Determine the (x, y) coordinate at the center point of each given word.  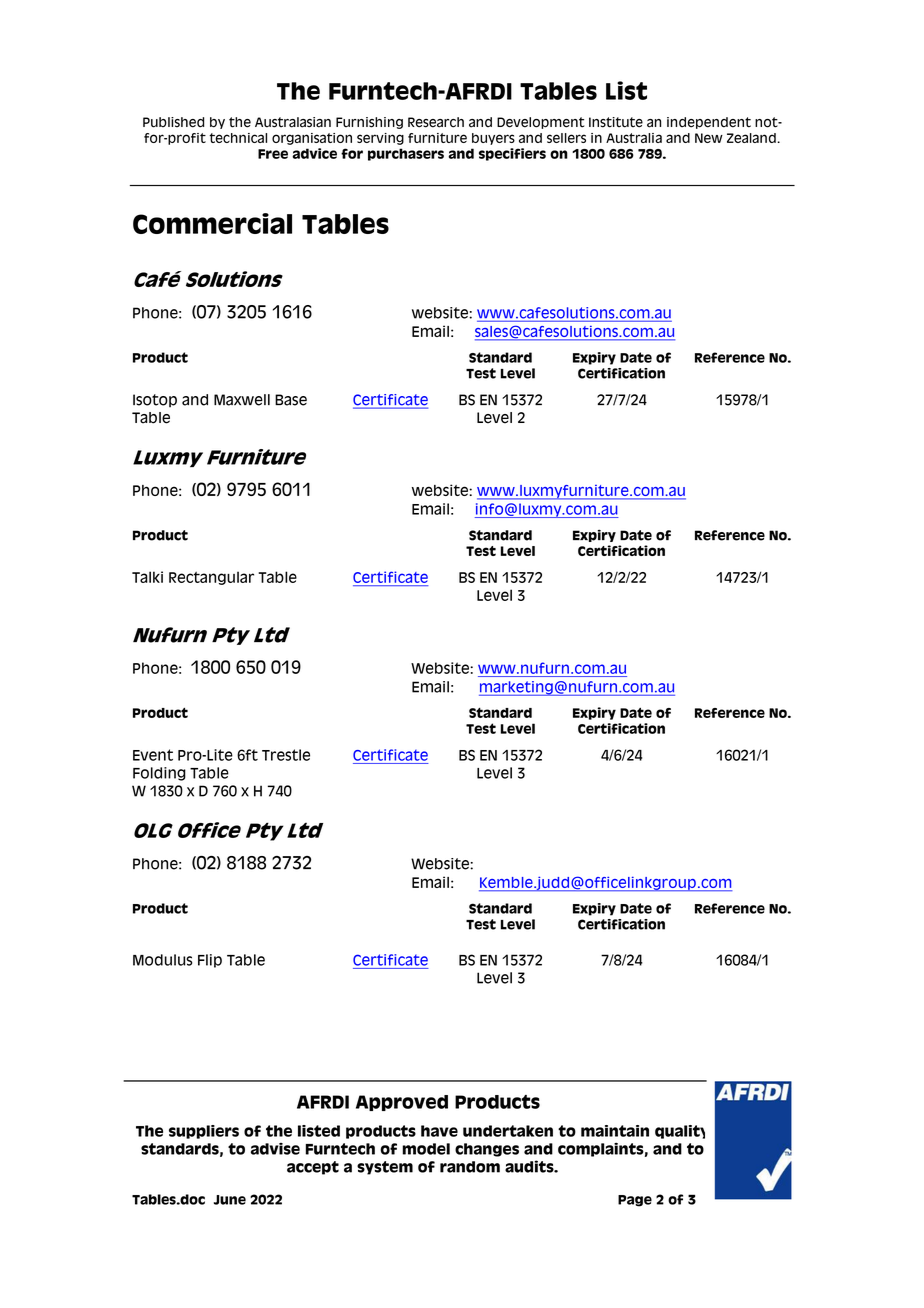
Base (291, 400)
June (230, 1200)
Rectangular (211, 578)
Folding (159, 774)
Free (273, 154)
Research (436, 122)
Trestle (286, 755)
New (709, 138)
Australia (634, 138)
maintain (615, 1131)
